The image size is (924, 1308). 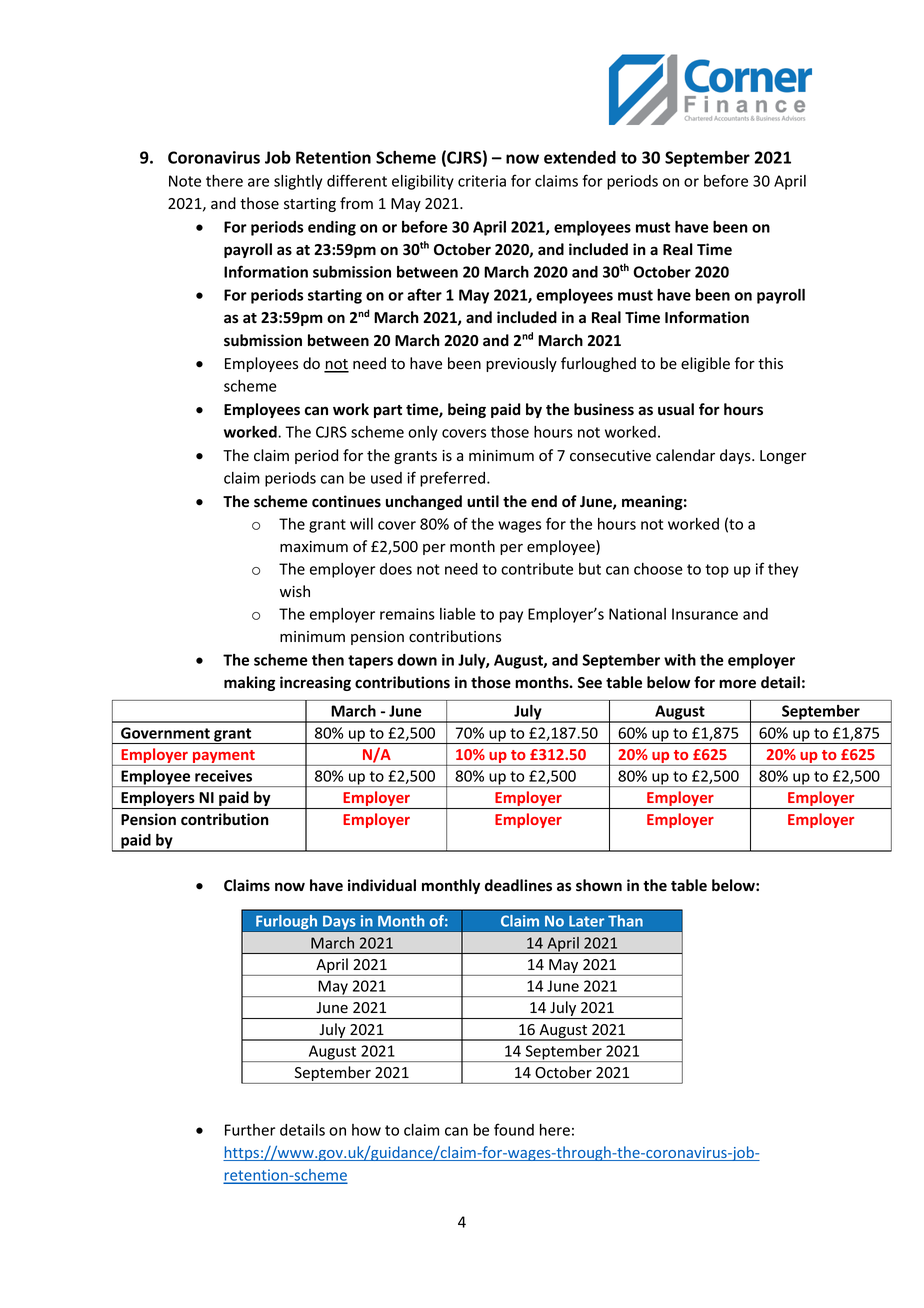 I want to click on found, so click(x=514, y=1129).
